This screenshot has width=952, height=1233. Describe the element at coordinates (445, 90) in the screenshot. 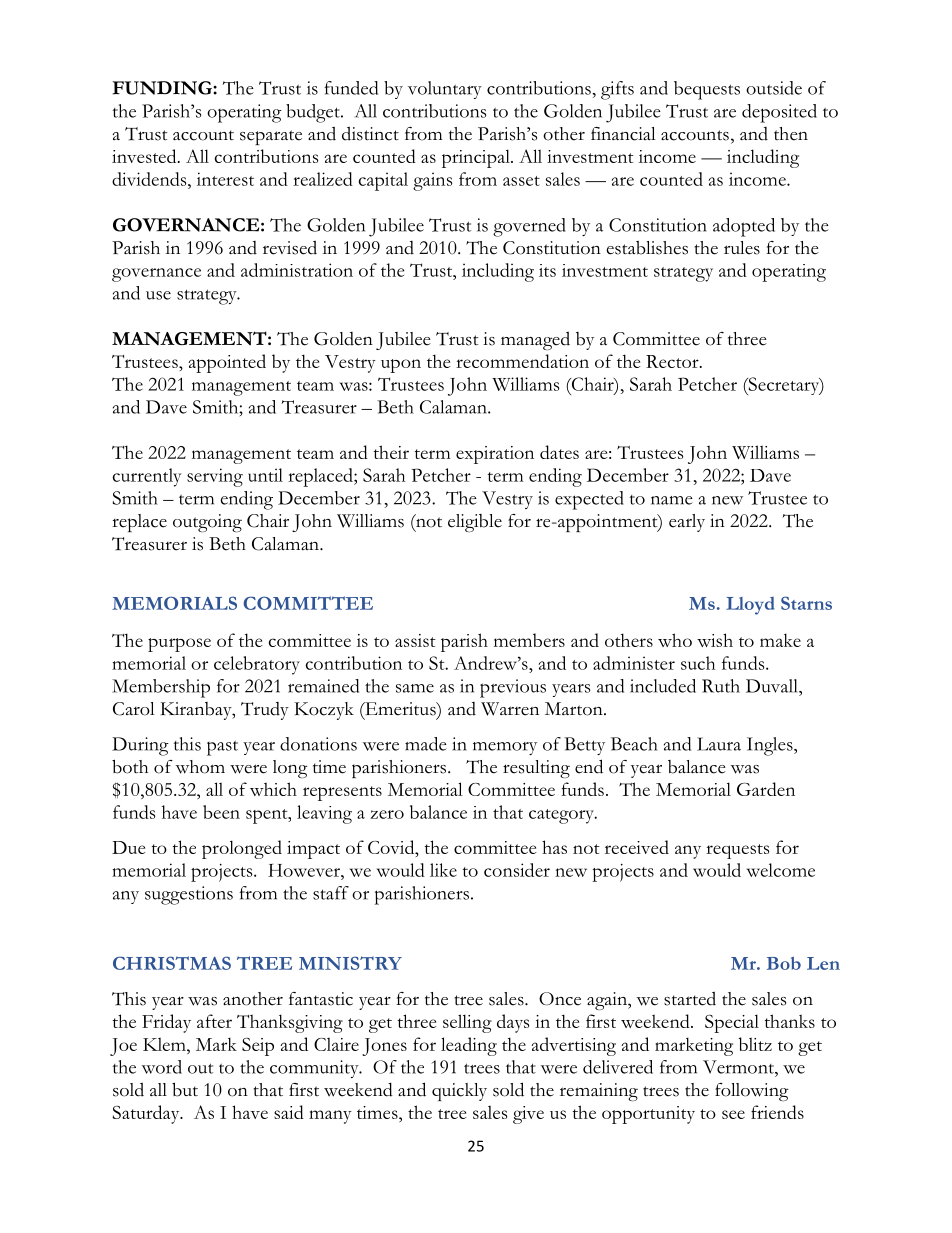

I see `voluntary` at that location.
